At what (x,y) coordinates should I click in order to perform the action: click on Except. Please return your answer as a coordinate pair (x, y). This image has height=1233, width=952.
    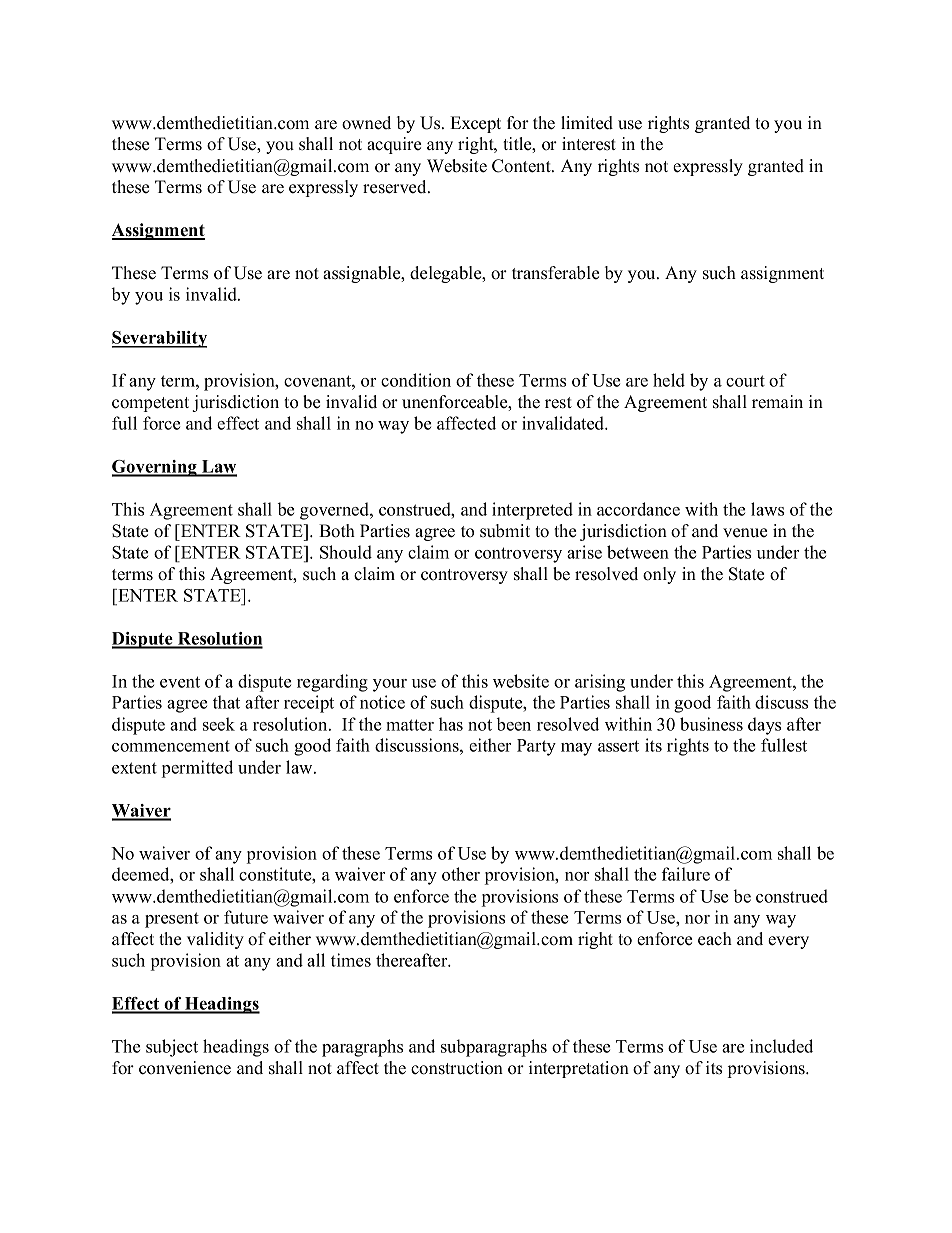
    Looking at the image, I should click on (475, 124).
